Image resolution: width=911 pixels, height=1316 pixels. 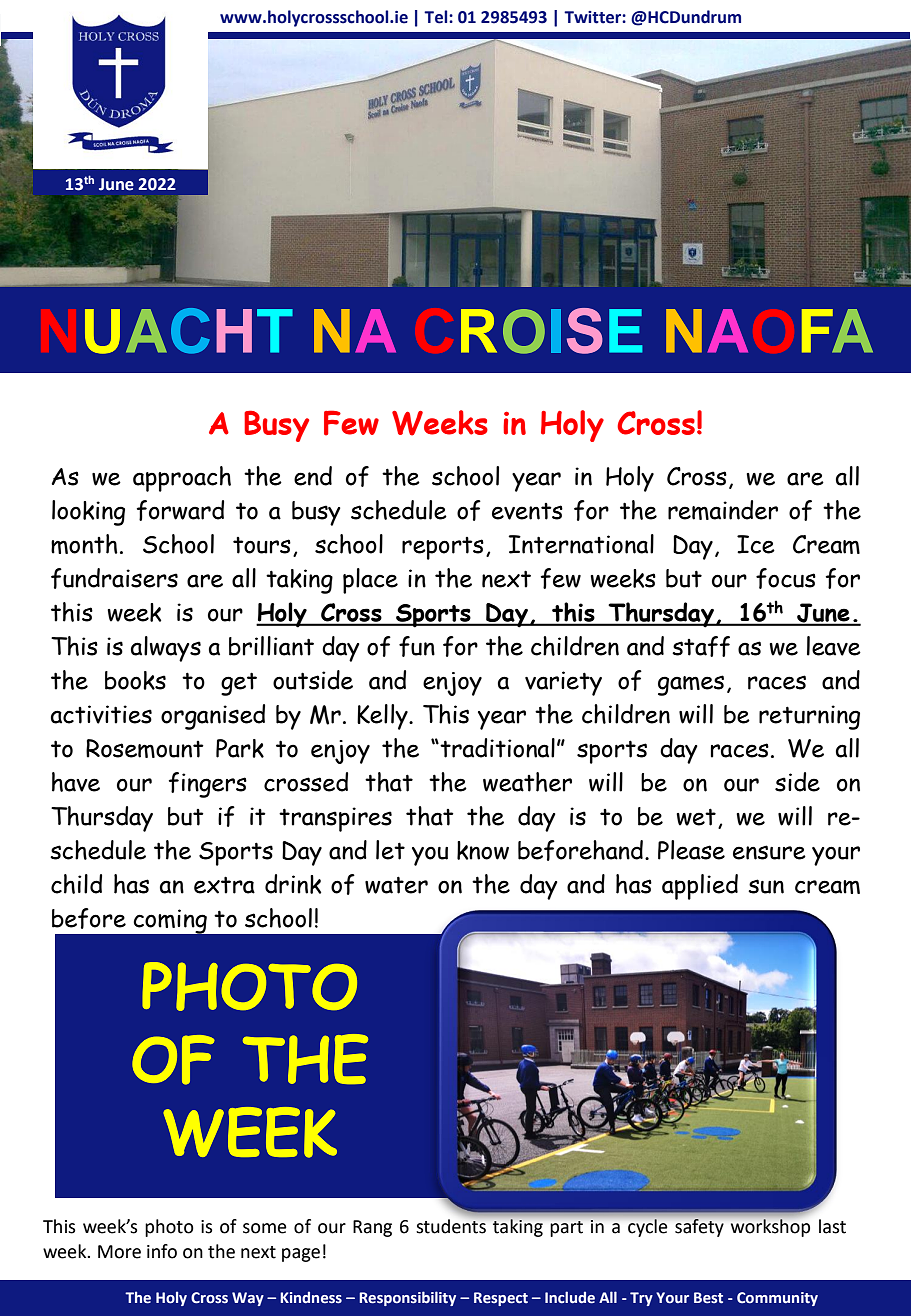 I want to click on Ice, so click(x=756, y=544).
